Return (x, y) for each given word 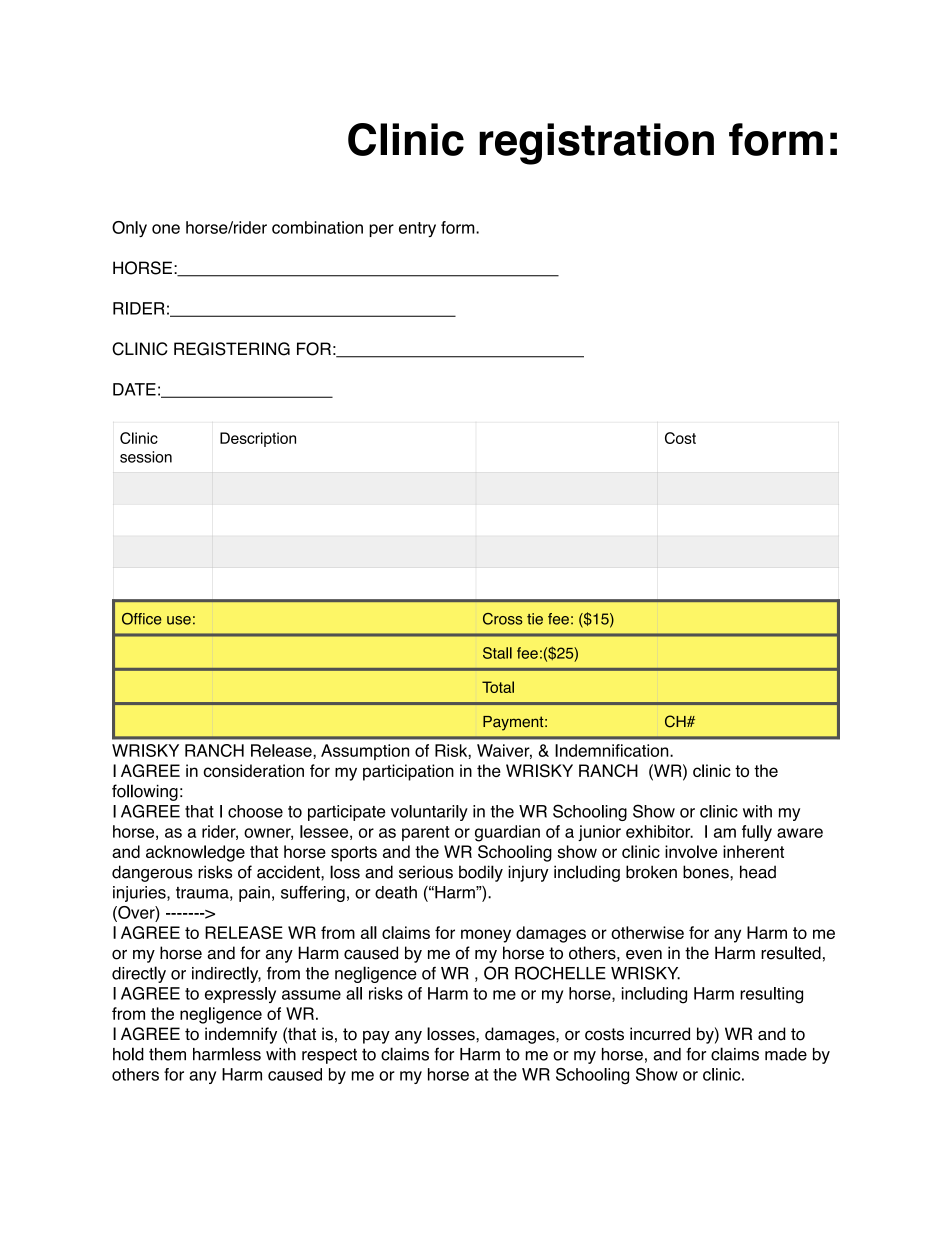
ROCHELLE (560, 973)
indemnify (241, 1035)
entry (417, 229)
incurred (660, 1034)
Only (129, 229)
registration (596, 144)
